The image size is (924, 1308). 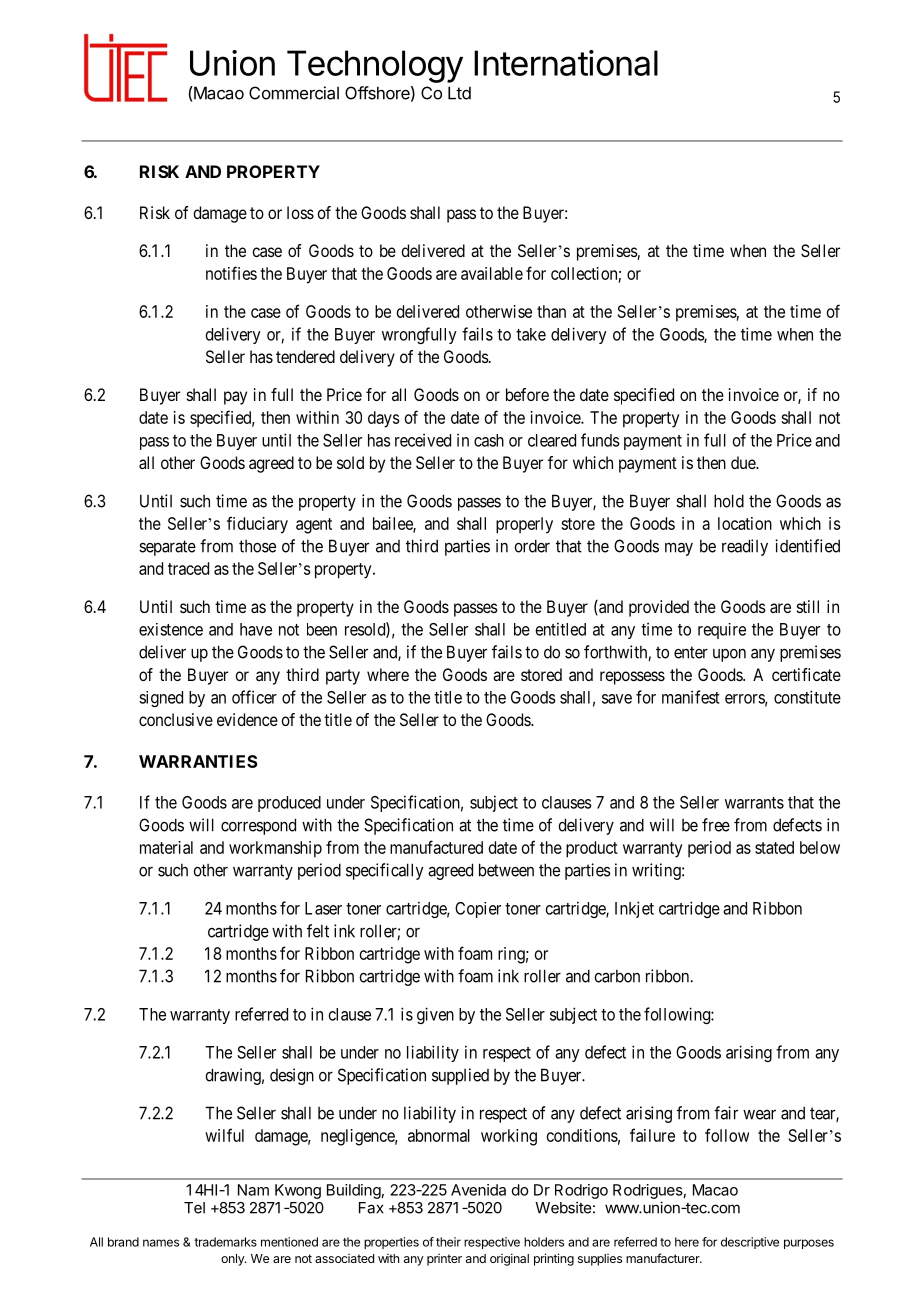 What do you see at coordinates (478, 910) in the image?
I see `Copier` at bounding box center [478, 910].
